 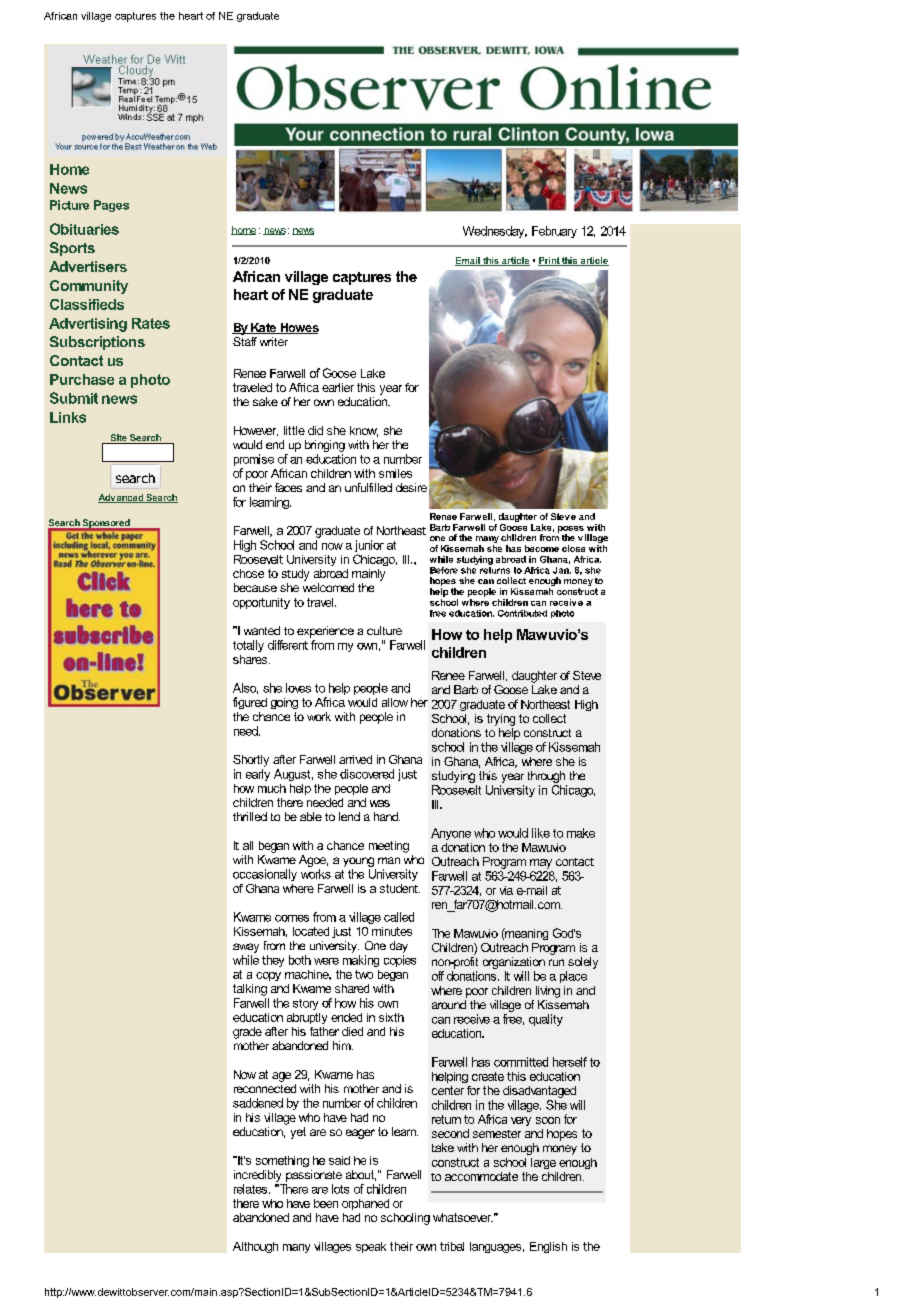 What do you see at coordinates (121, 498) in the image?
I see `Advanced` at bounding box center [121, 498].
